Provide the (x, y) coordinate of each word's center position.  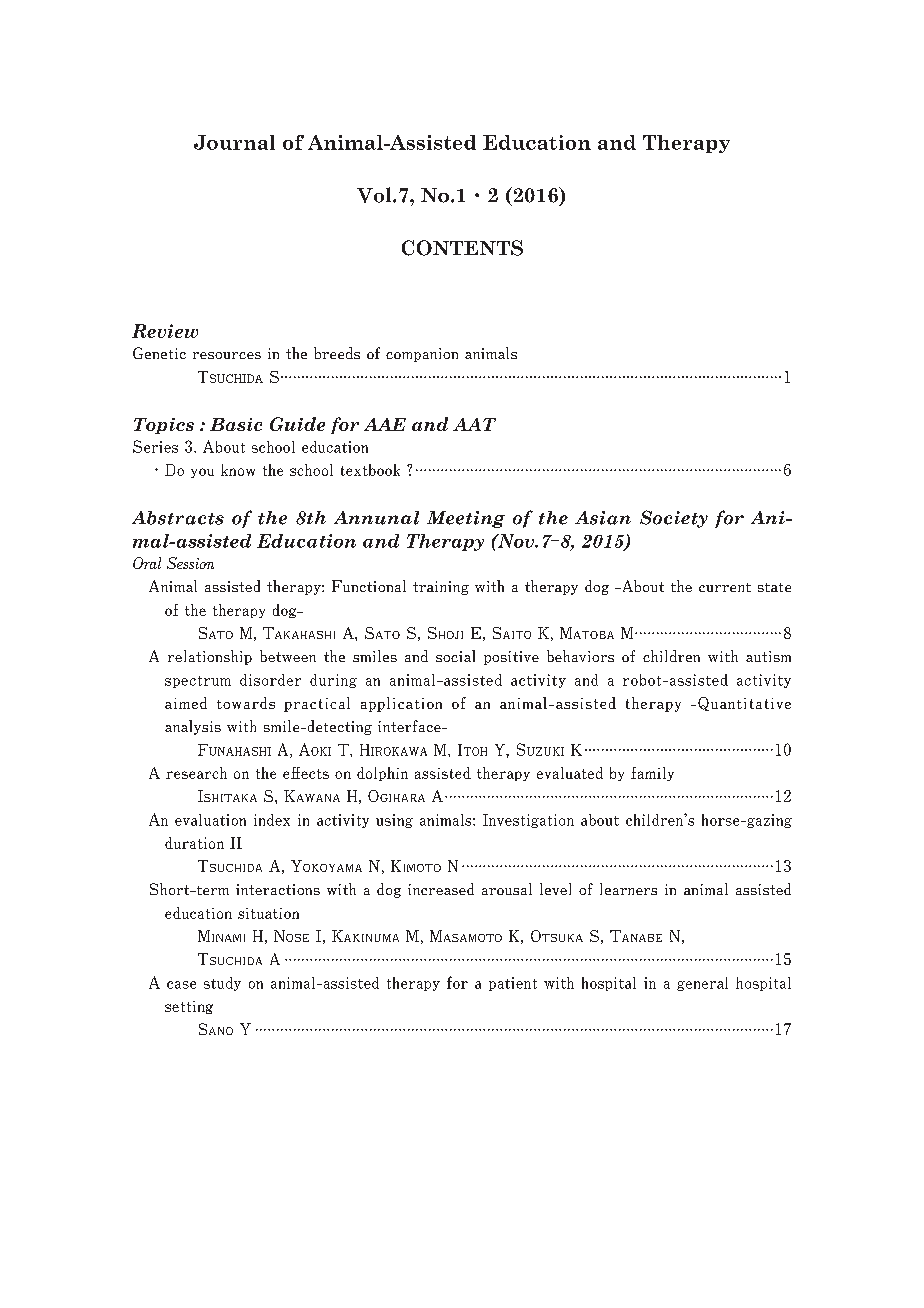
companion (422, 355)
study (222, 984)
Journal (234, 142)
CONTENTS (462, 248)
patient (513, 984)
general (702, 984)
